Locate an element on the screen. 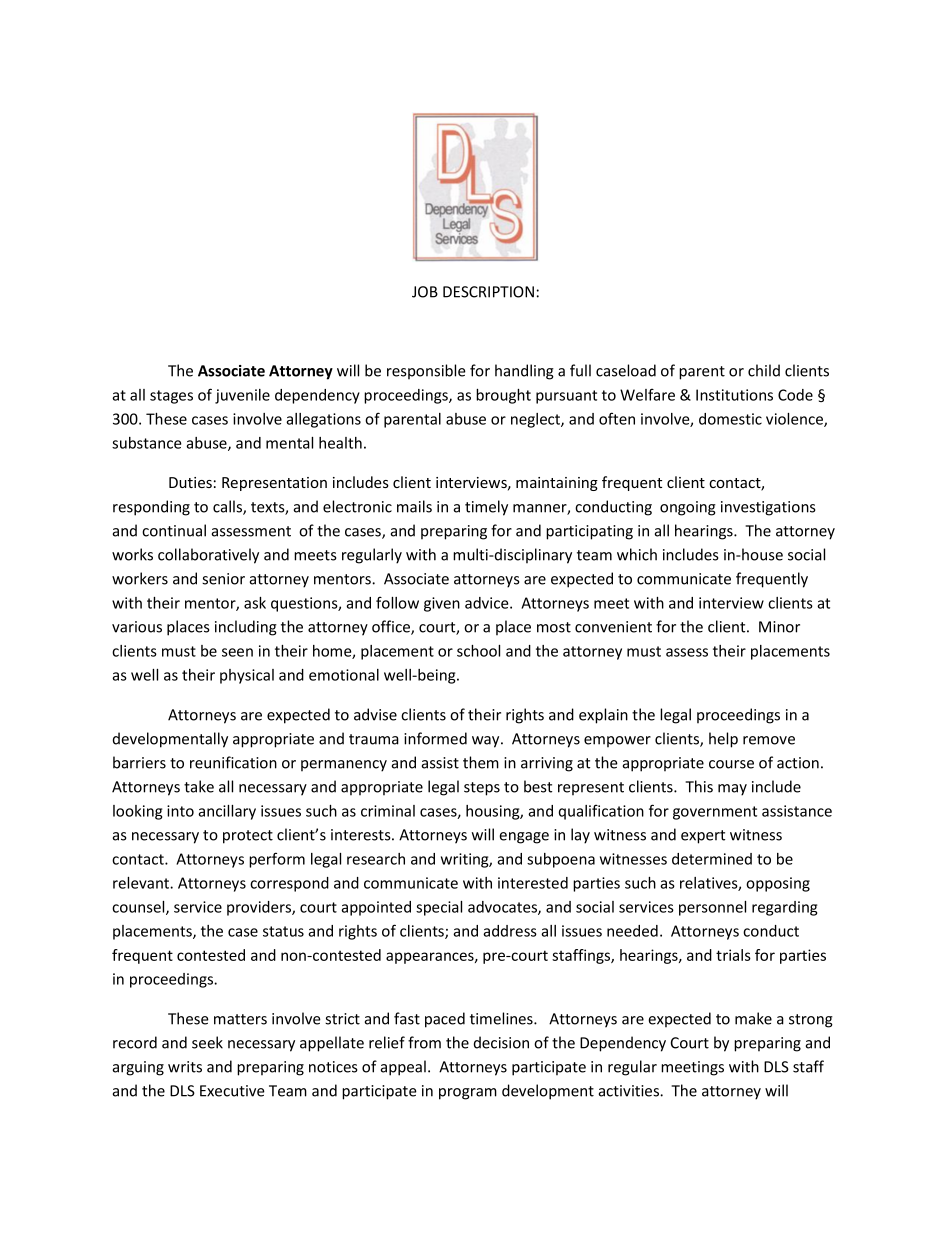 Image resolution: width=952 pixels, height=1233 pixels. help is located at coordinates (723, 740).
